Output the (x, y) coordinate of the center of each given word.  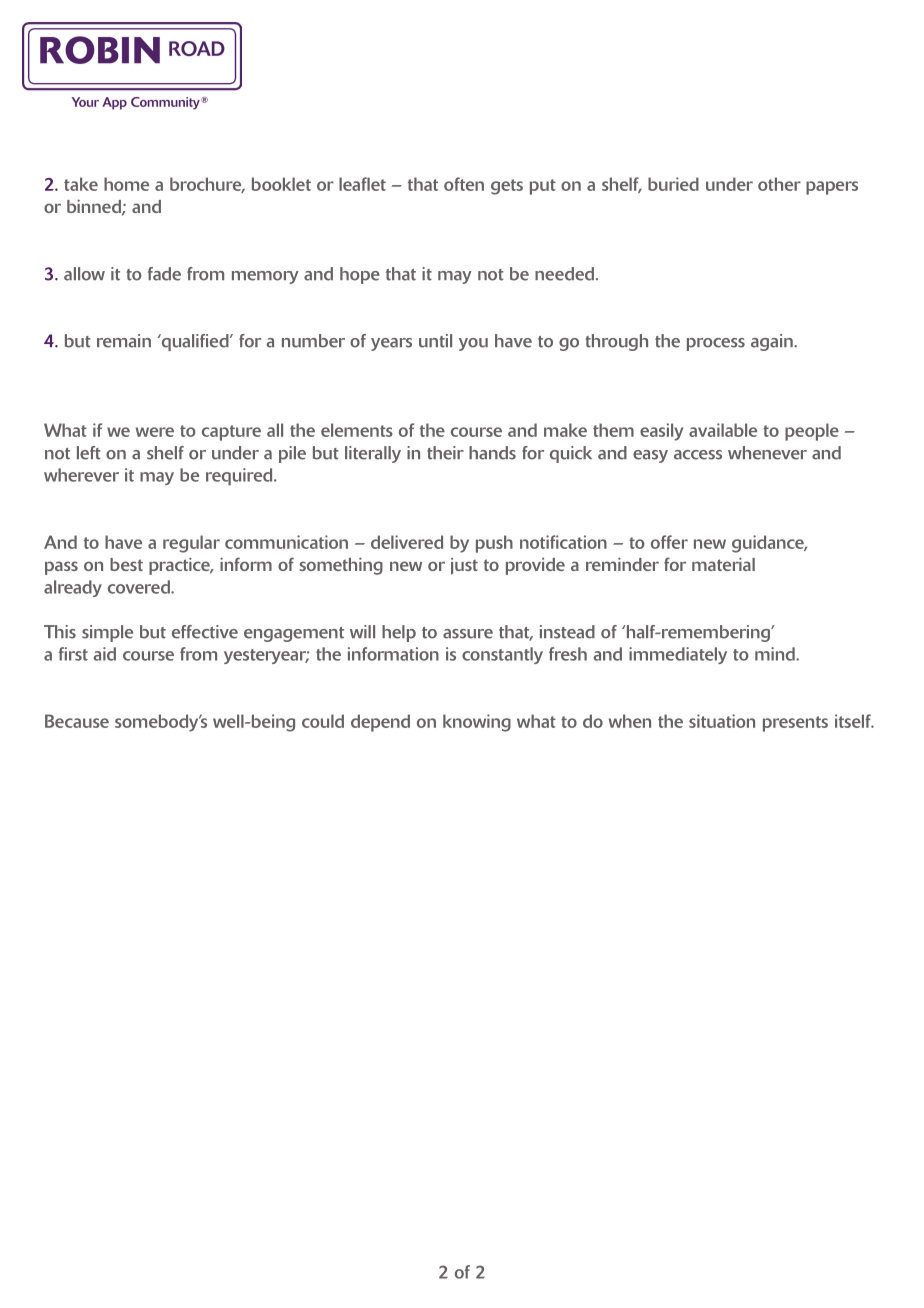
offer (669, 542)
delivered (407, 542)
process (716, 344)
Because (77, 721)
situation (722, 721)
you (473, 344)
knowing (477, 723)
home (126, 184)
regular (191, 544)
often (464, 184)
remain (124, 341)
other (779, 184)
